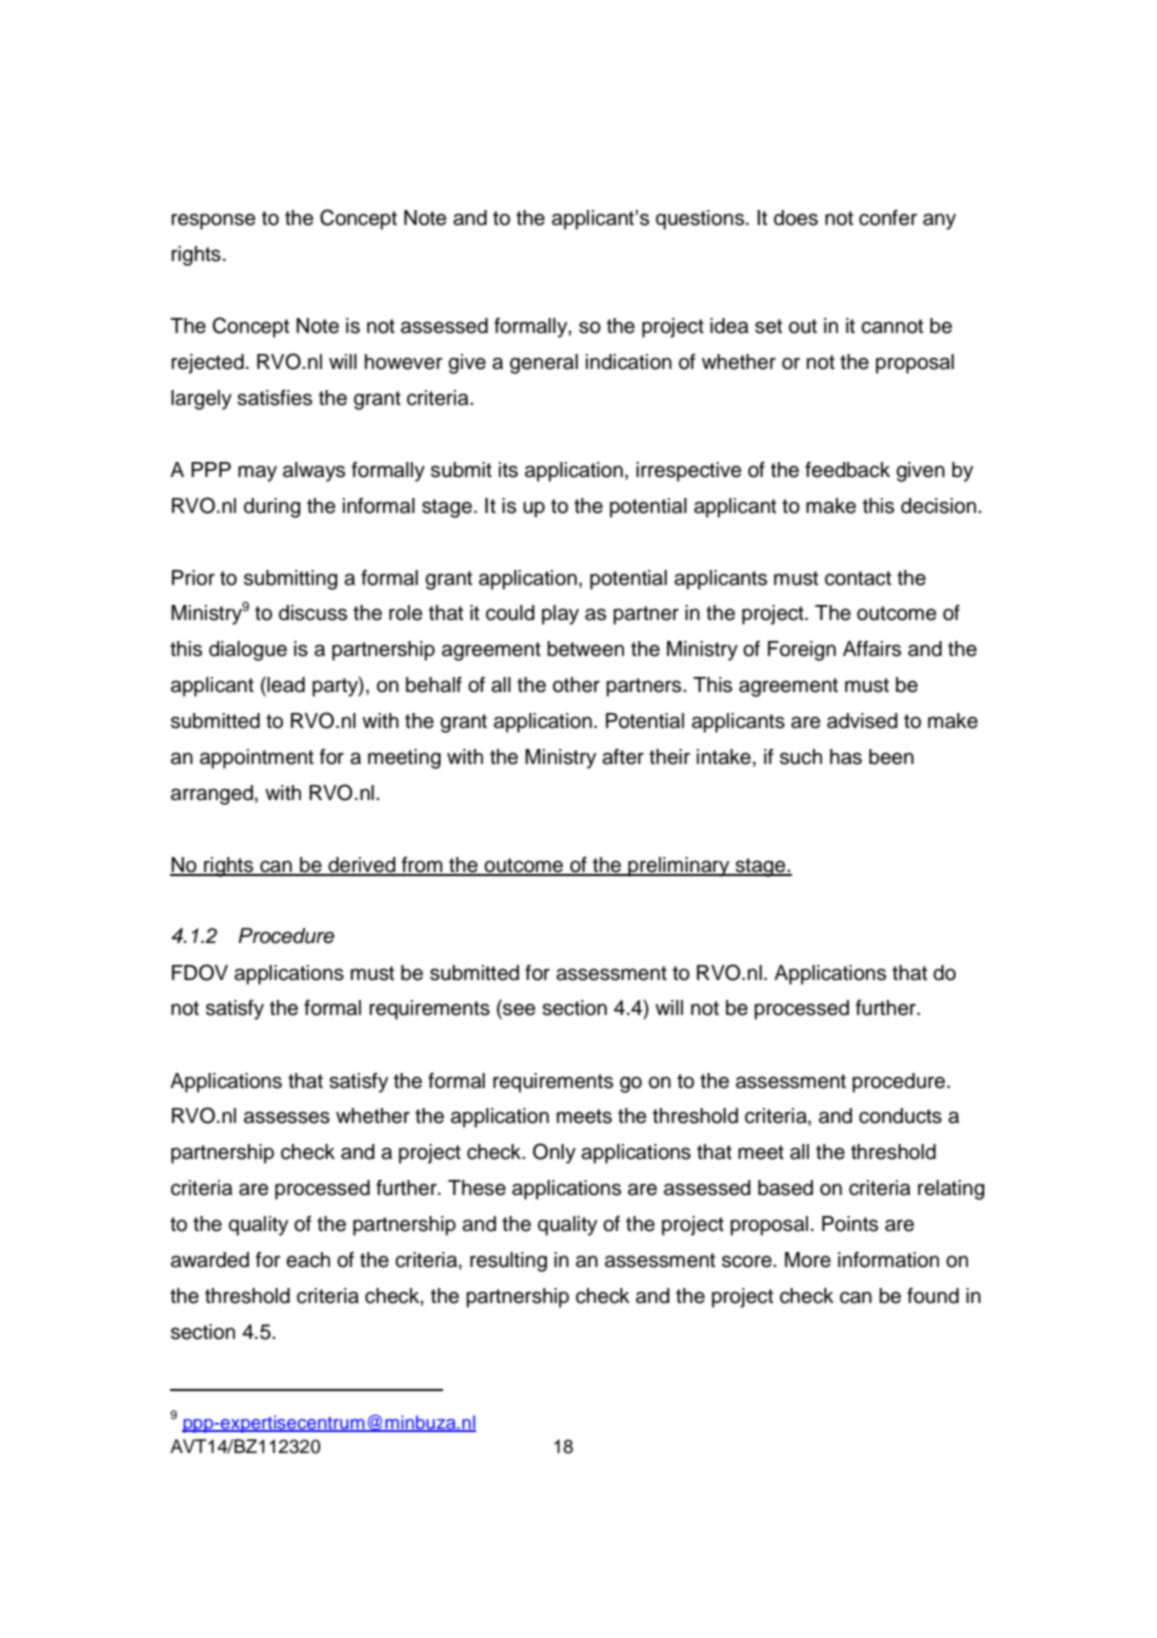  What do you see at coordinates (888, 217) in the image?
I see `confer` at bounding box center [888, 217].
